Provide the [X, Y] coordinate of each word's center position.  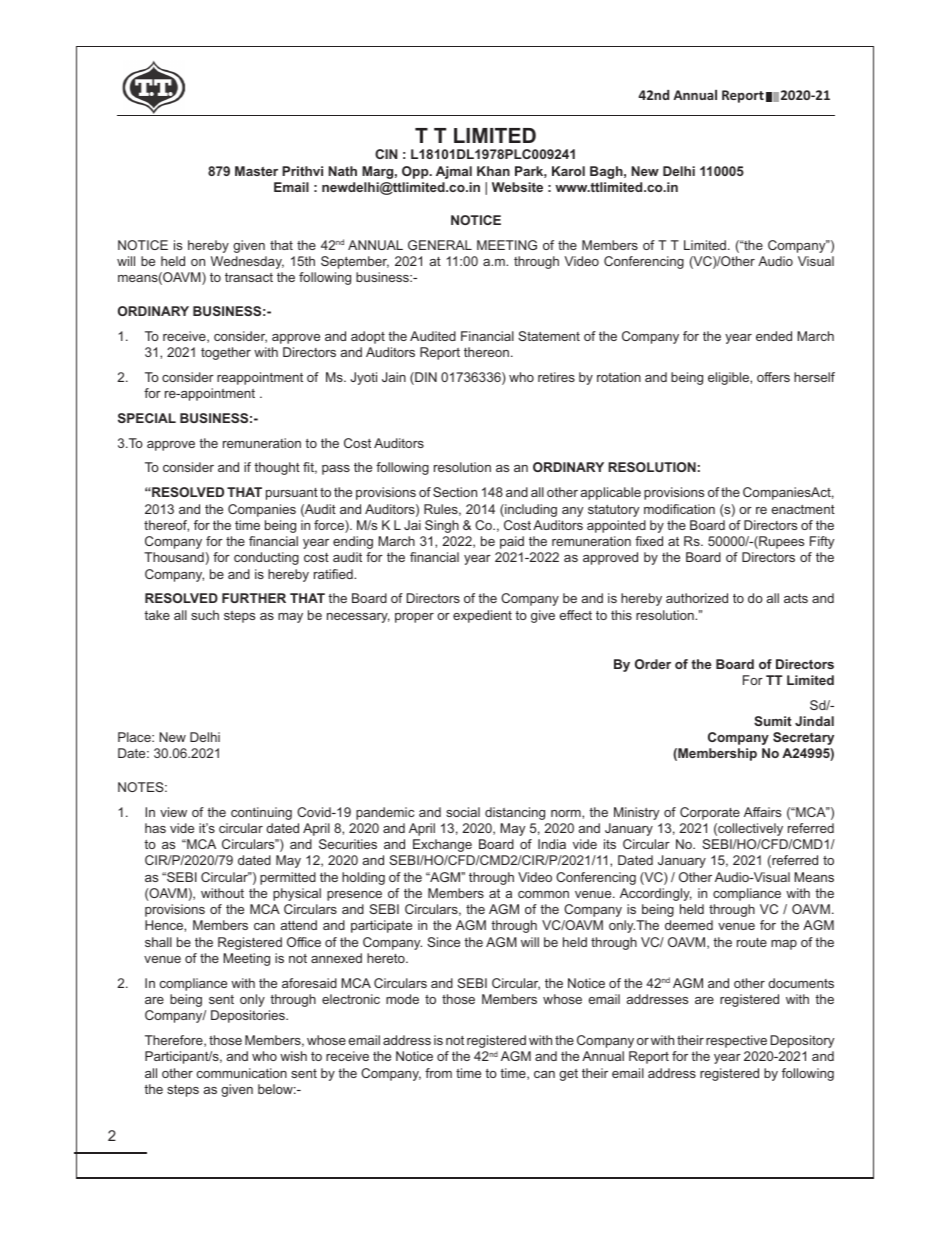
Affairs [762, 812]
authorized [697, 598]
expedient [482, 616]
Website [517, 187]
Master [256, 171]
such [205, 615]
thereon [486, 352]
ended [774, 336]
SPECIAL [147, 418]
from [438, 1073]
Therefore [175, 1041]
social [463, 812]
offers [773, 377]
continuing [261, 813]
